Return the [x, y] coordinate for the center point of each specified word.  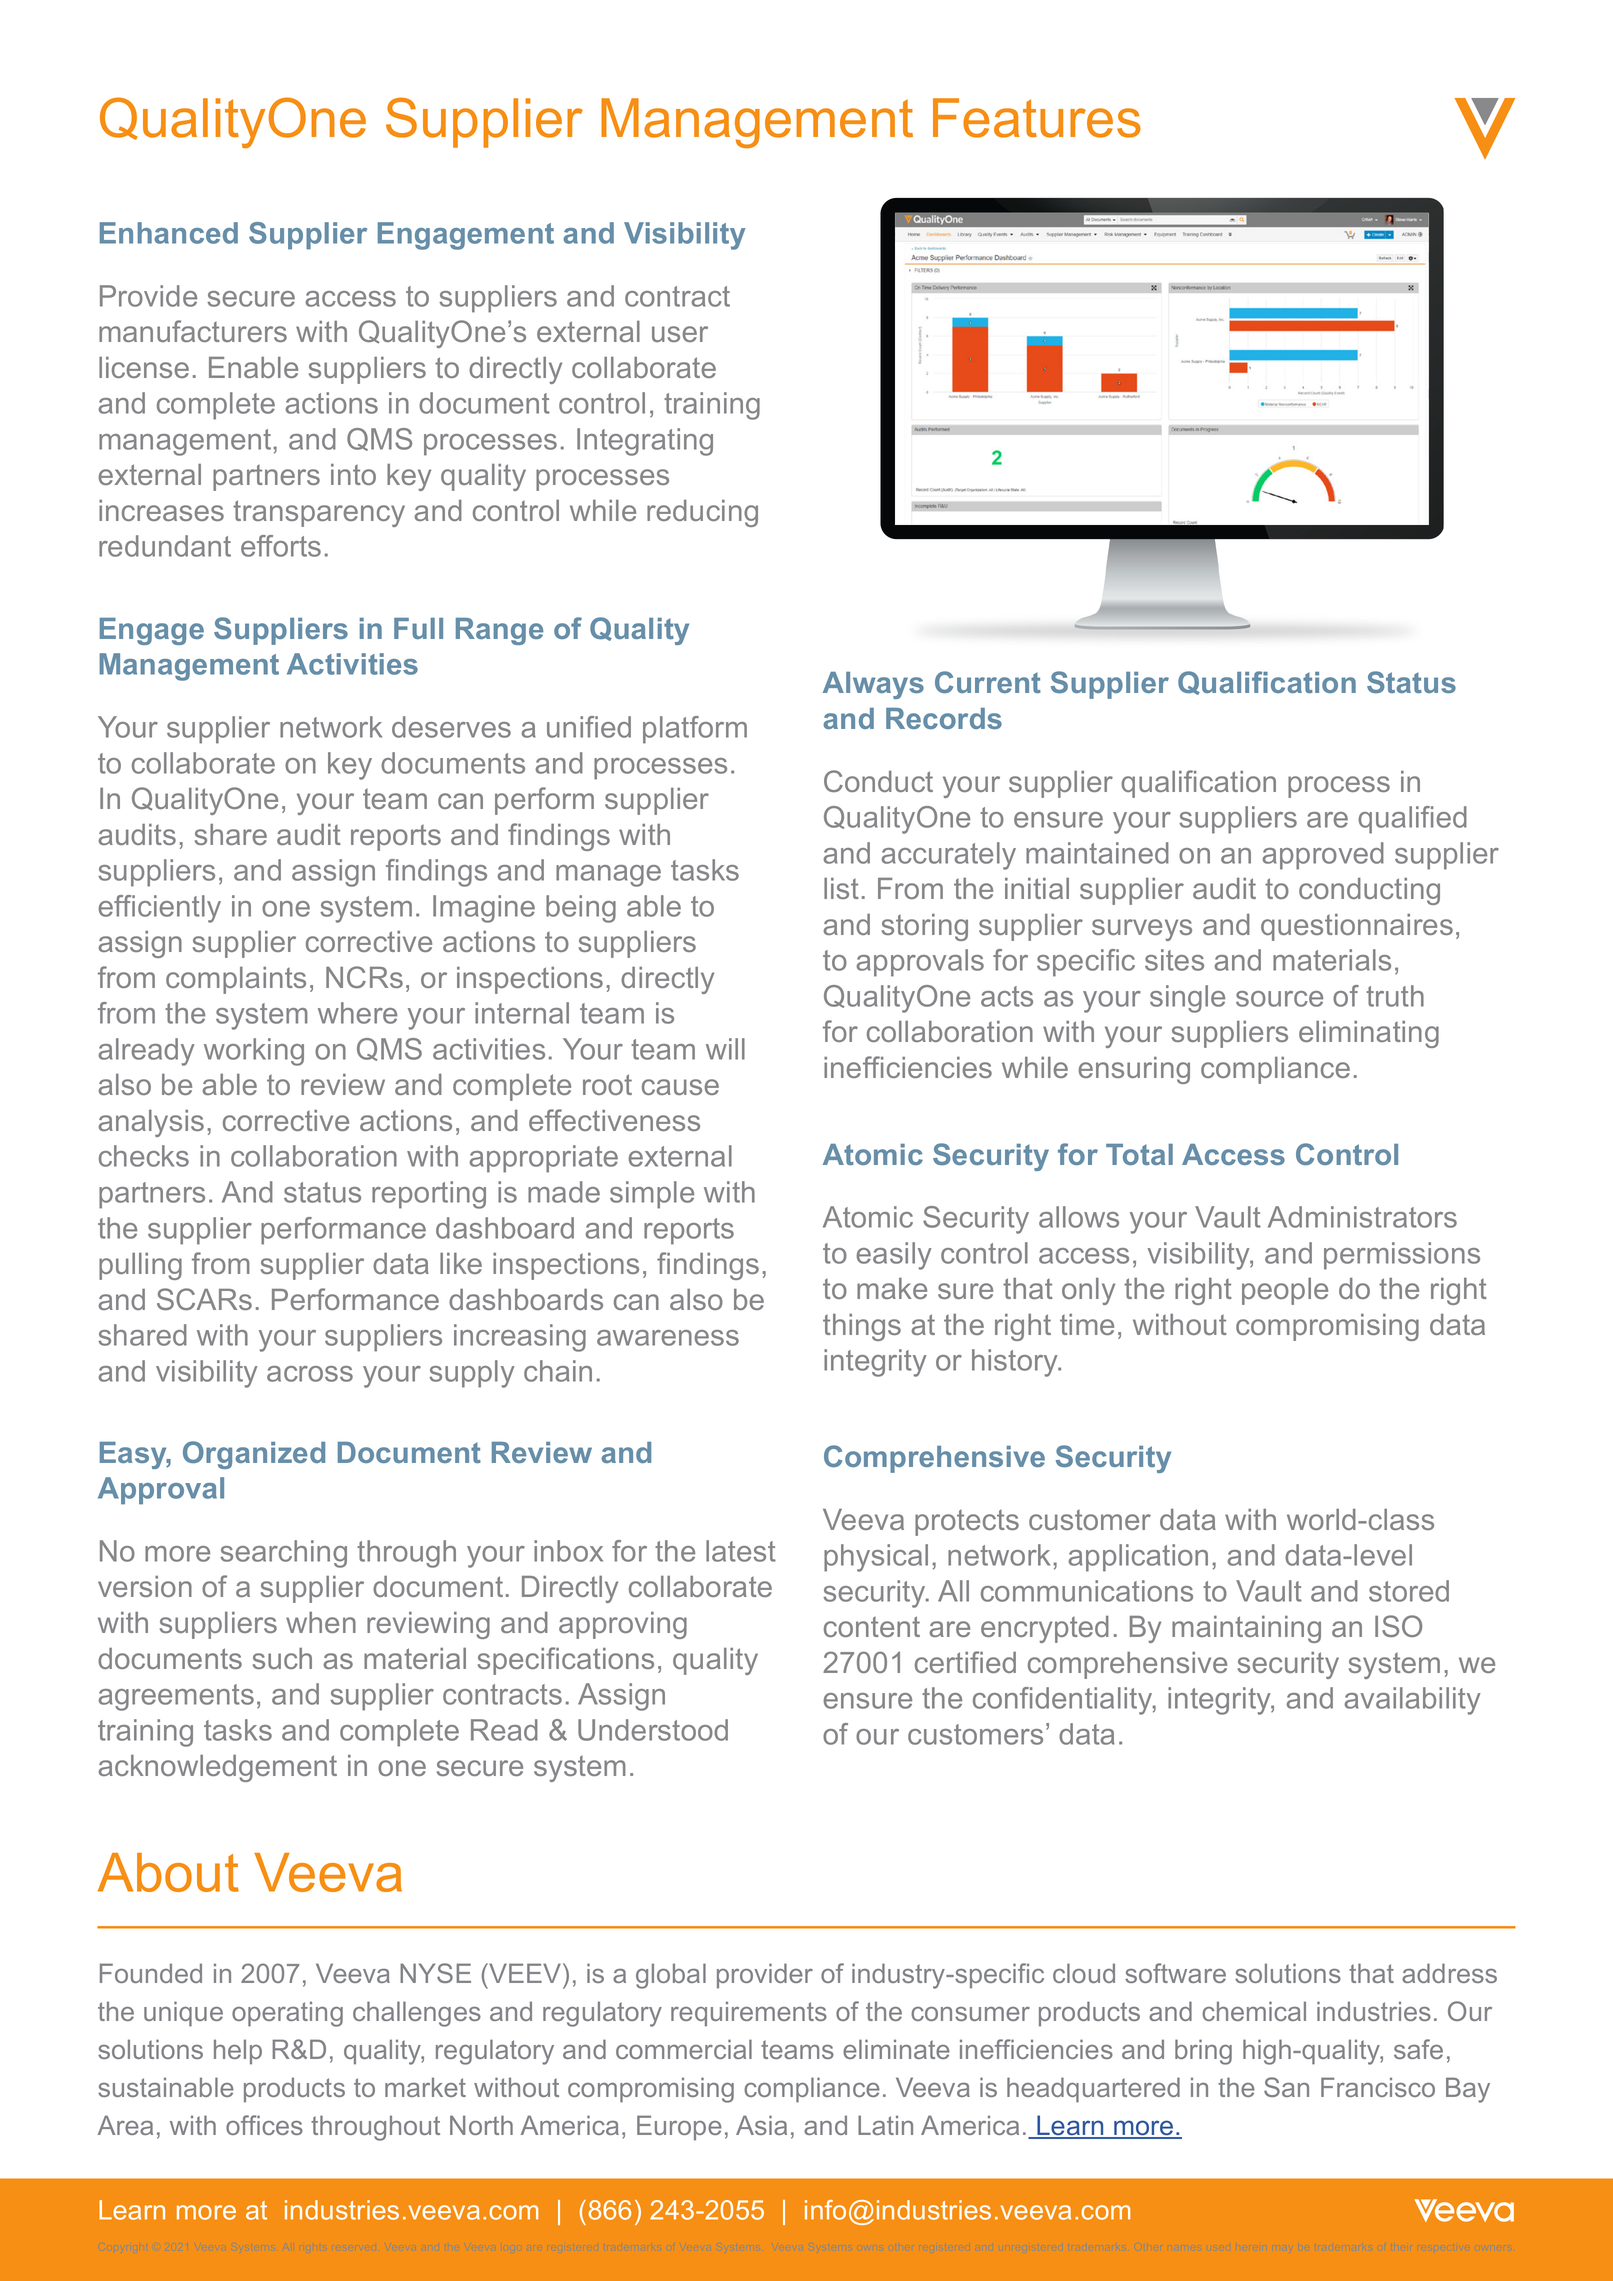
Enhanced [169, 233]
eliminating [1369, 1034]
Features [1037, 118]
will [725, 1049]
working [254, 1052]
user [680, 334]
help [238, 2052]
